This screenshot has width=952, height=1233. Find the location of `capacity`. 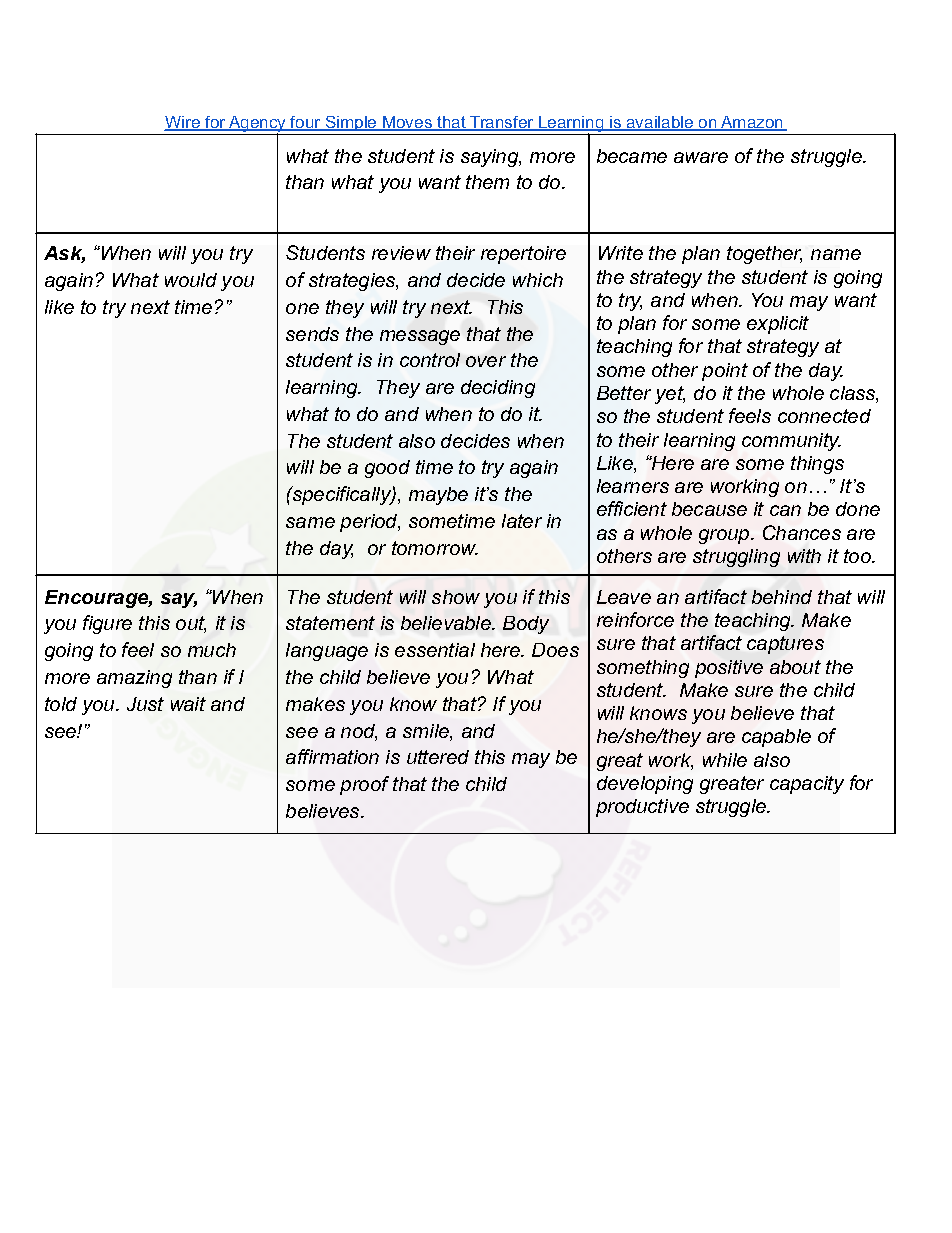

capacity is located at coordinates (807, 785).
